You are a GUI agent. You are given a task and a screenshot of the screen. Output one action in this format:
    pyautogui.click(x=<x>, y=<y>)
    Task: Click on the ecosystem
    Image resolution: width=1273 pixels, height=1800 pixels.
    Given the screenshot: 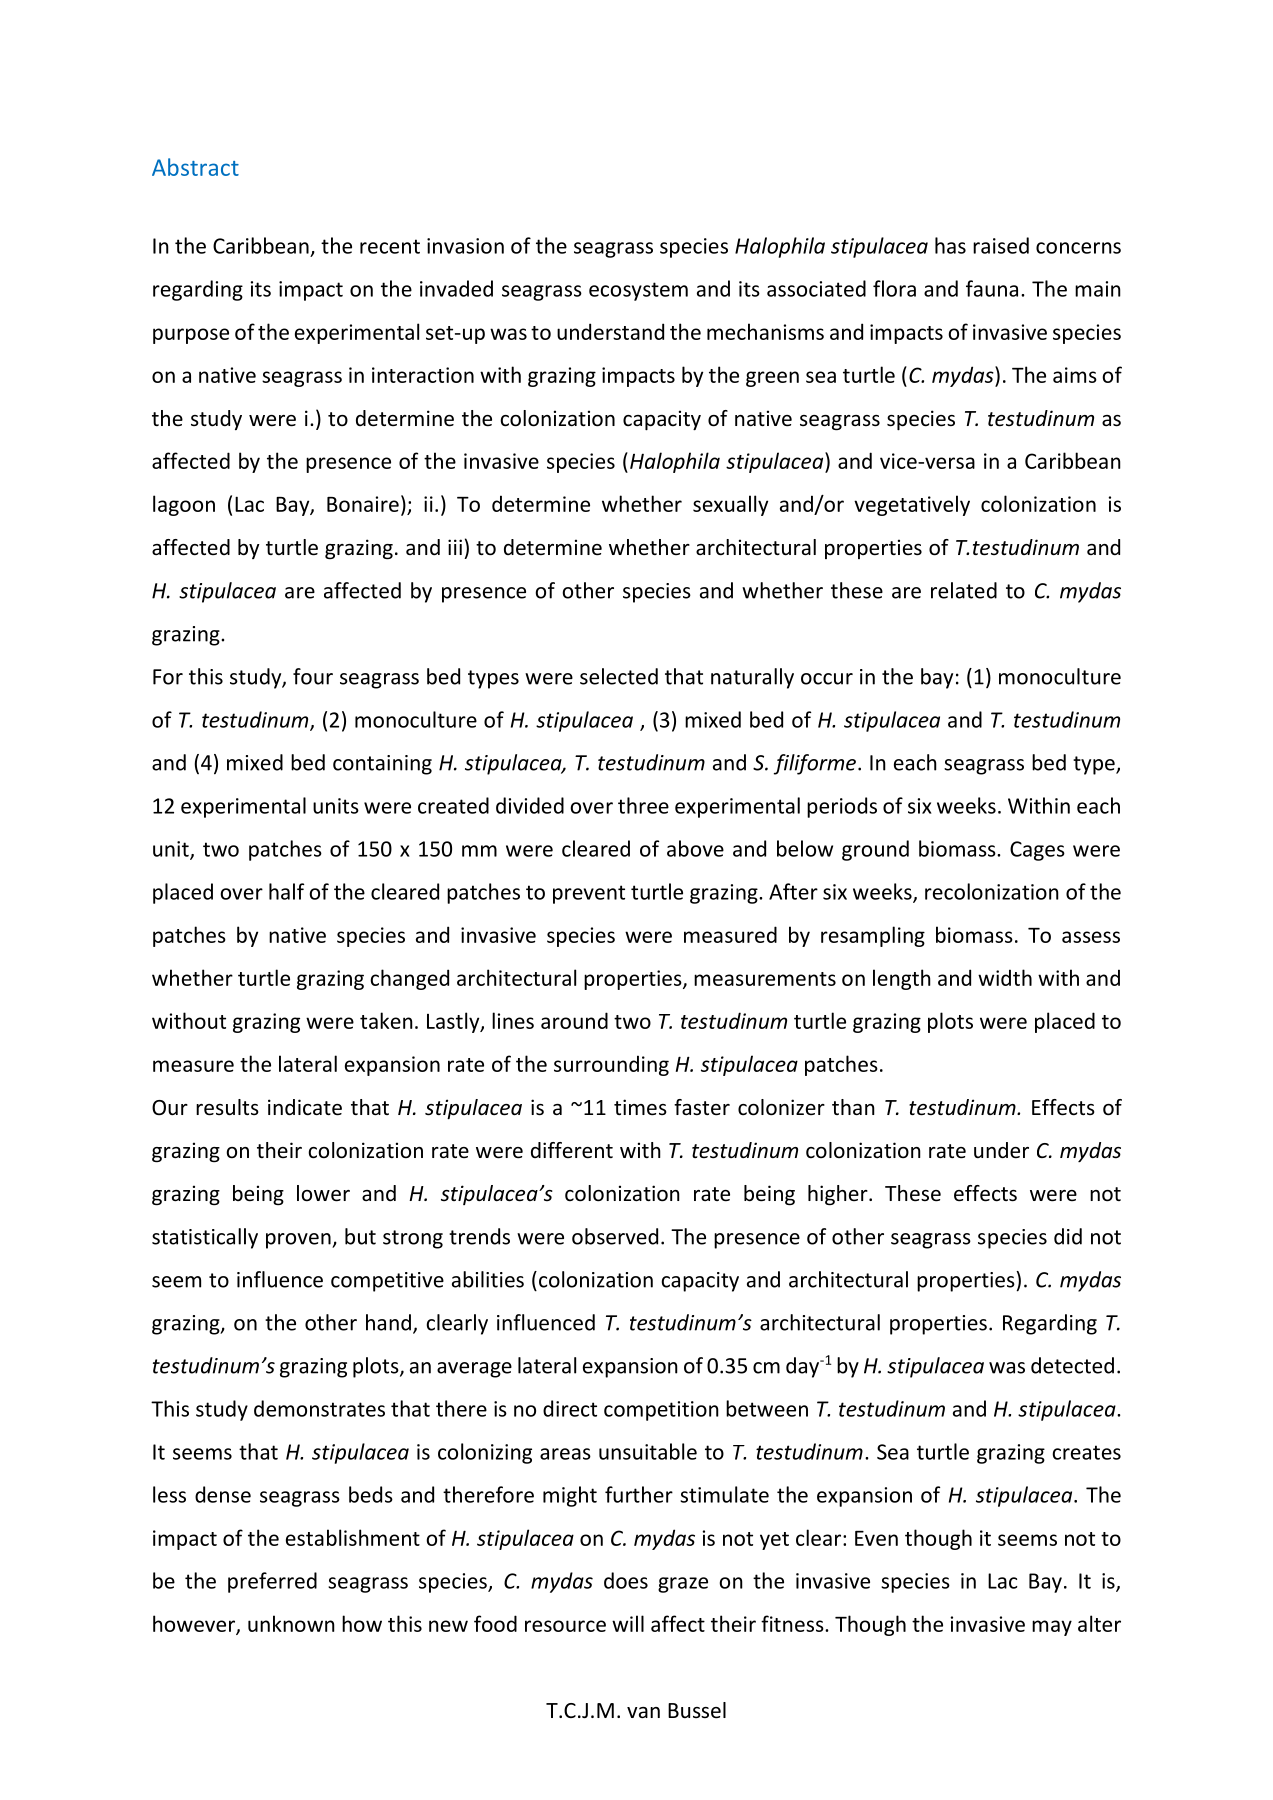 What is the action you would take?
    pyautogui.click(x=638, y=291)
